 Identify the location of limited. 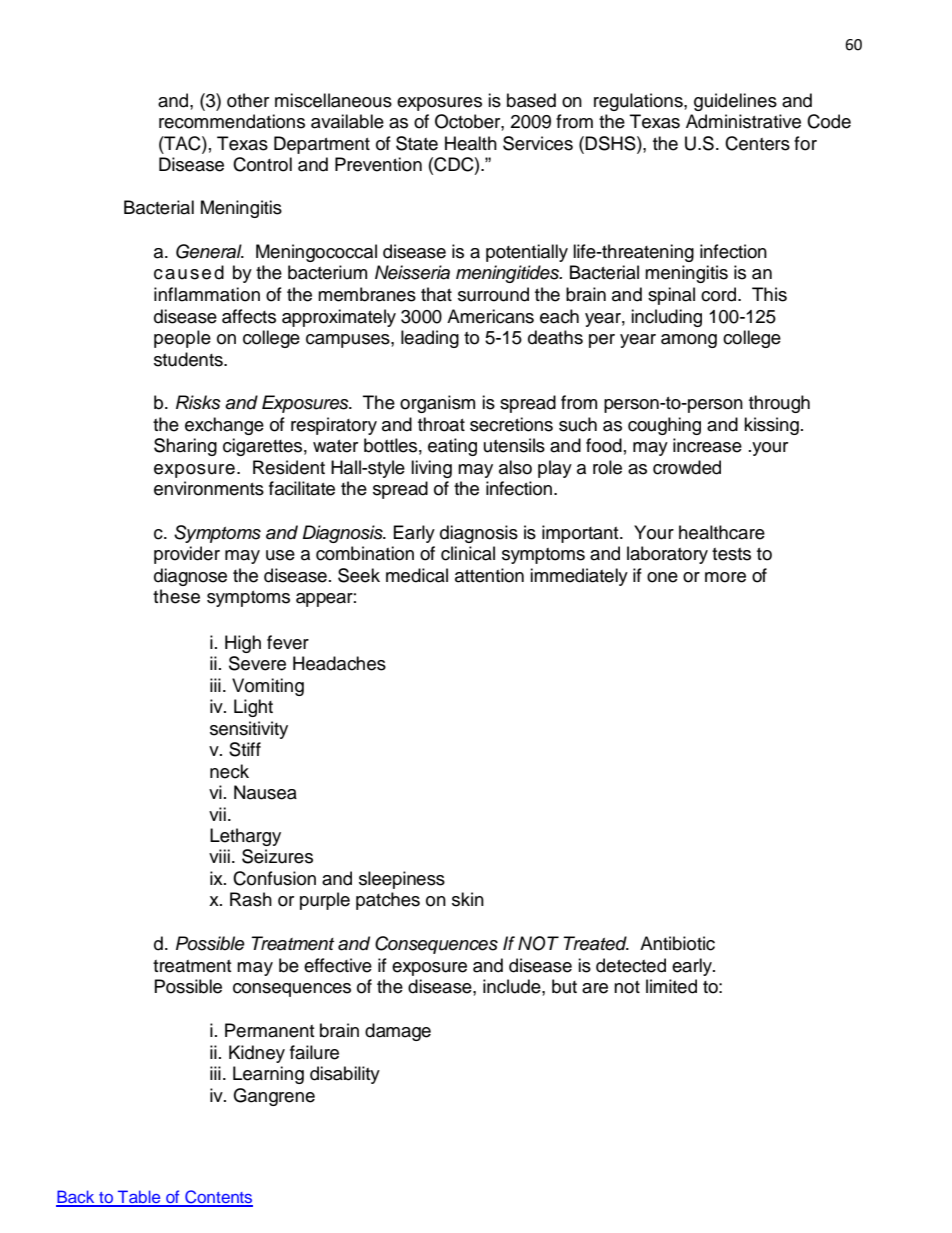
(671, 986).
